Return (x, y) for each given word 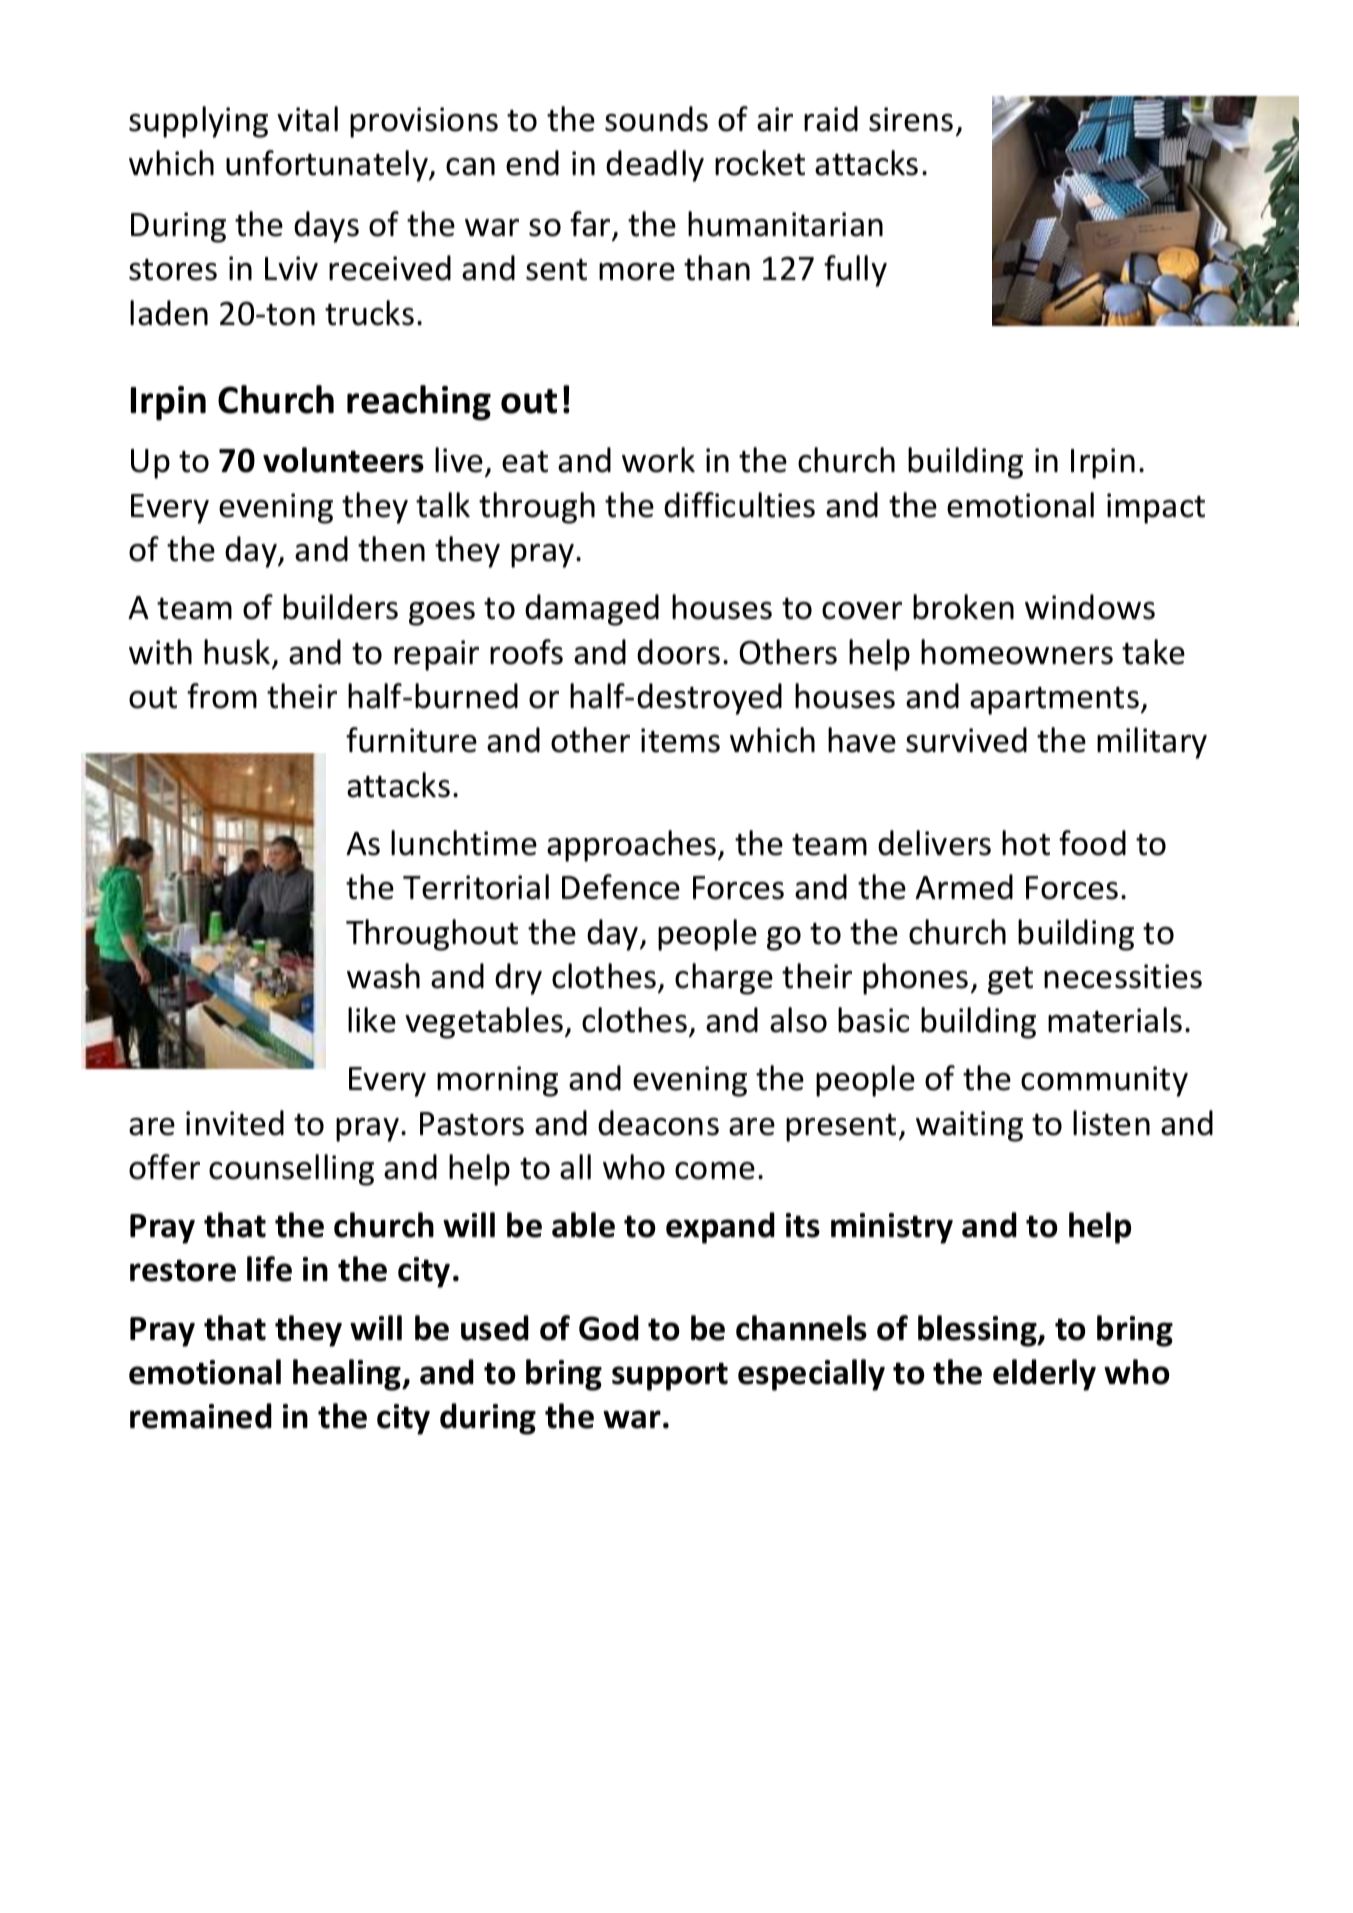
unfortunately (328, 166)
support (670, 1376)
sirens (911, 119)
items (680, 740)
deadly (655, 166)
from (222, 696)
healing (348, 1375)
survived (966, 740)
